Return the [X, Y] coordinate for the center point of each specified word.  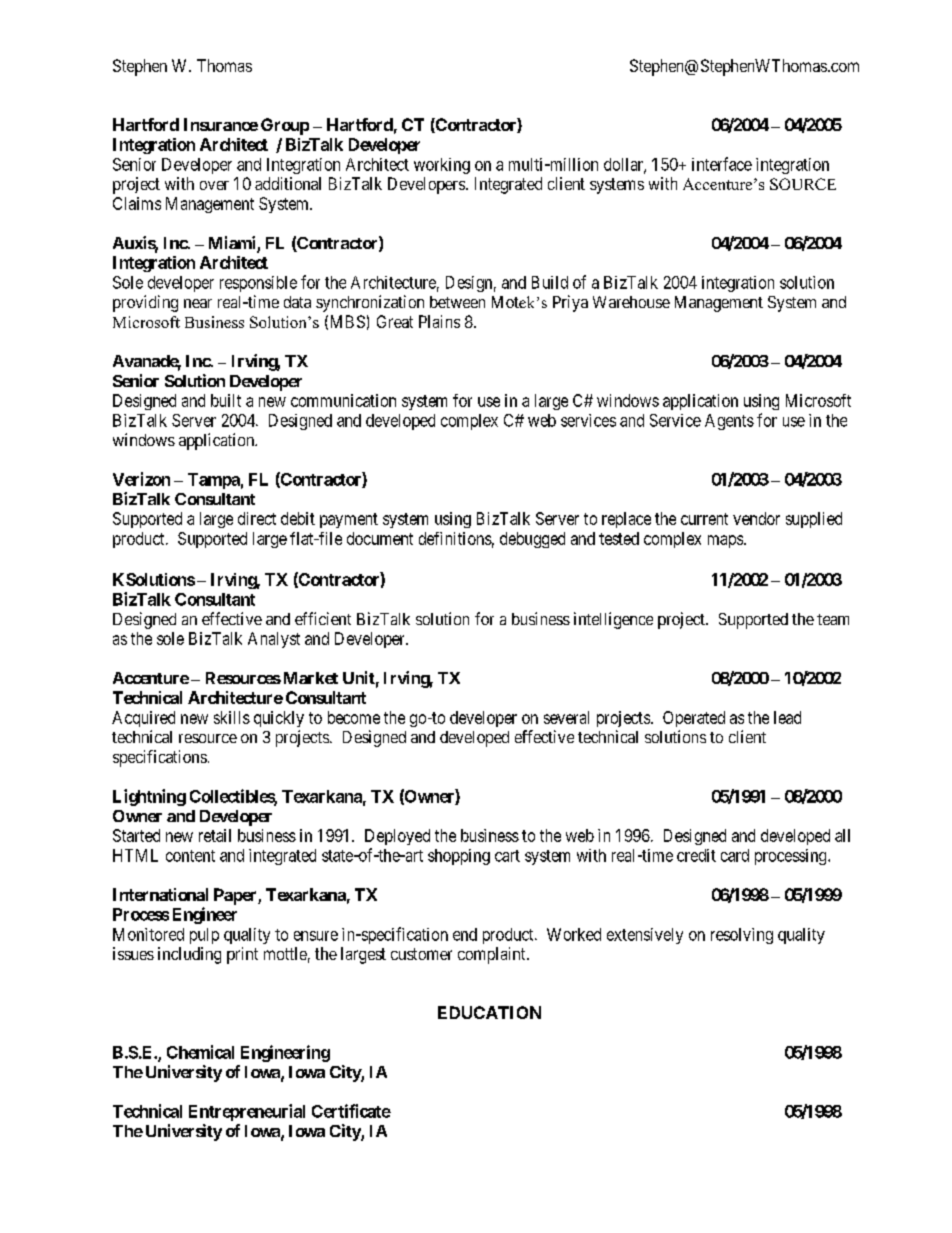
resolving [742, 936]
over [214, 185]
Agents [729, 422]
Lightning [149, 797]
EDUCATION [489, 1012]
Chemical [200, 1052]
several [566, 717]
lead [787, 717]
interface [722, 164]
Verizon [141, 479]
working [442, 166]
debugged [532, 540]
